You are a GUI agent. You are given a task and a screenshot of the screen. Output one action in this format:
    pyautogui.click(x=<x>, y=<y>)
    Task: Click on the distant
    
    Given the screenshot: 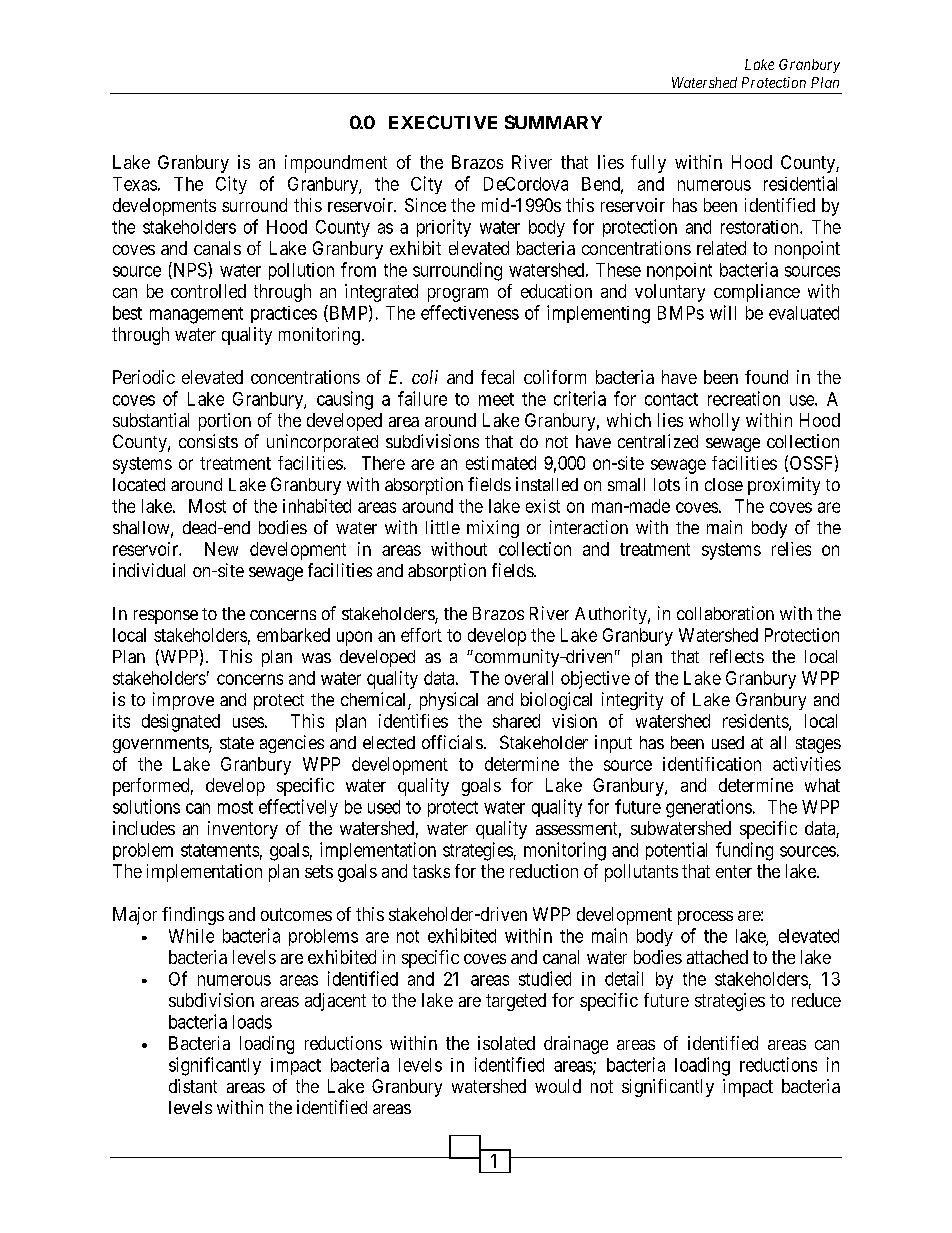 What is the action you would take?
    pyautogui.click(x=193, y=1086)
